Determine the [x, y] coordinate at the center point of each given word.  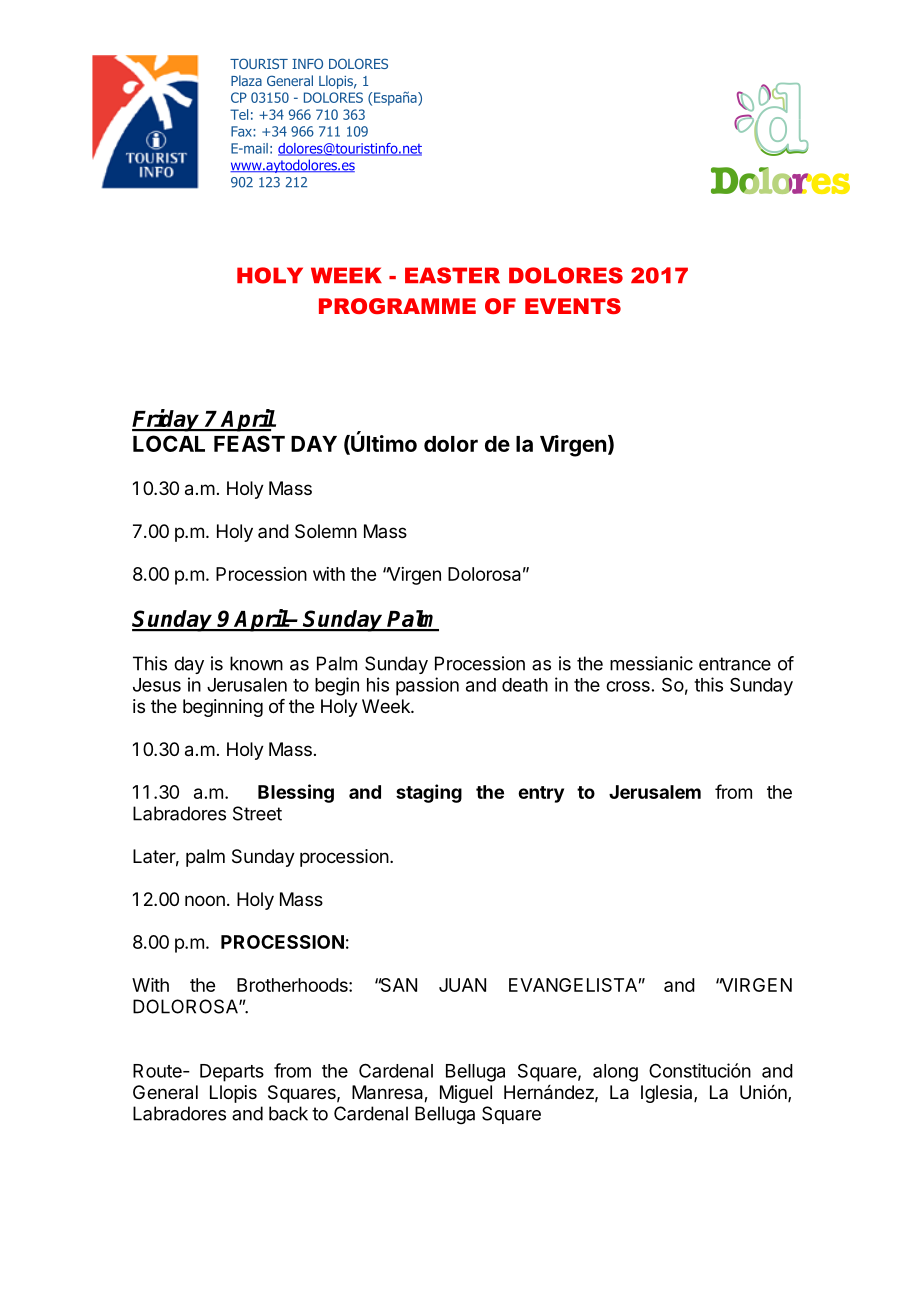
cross [628, 686]
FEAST [249, 443]
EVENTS [573, 306]
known [256, 663]
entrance [735, 664]
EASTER [452, 275]
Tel [239, 114]
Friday [167, 420]
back [288, 1113]
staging [429, 793]
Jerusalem [655, 792]
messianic [651, 663]
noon [205, 900]
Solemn [326, 531]
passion [427, 686]
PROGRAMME [397, 306]
